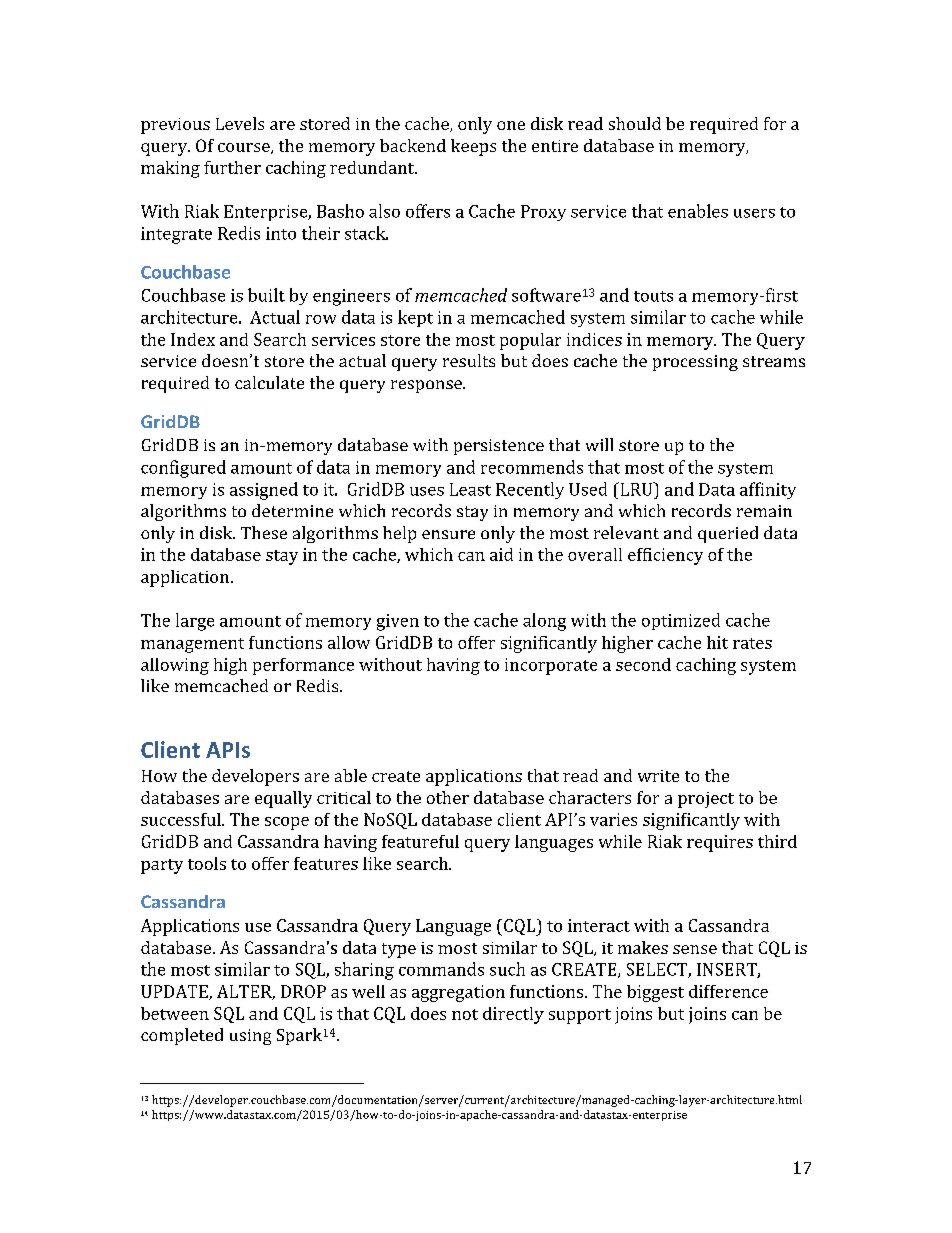  What do you see at coordinates (665, 556) in the image?
I see `efficiency` at bounding box center [665, 556].
